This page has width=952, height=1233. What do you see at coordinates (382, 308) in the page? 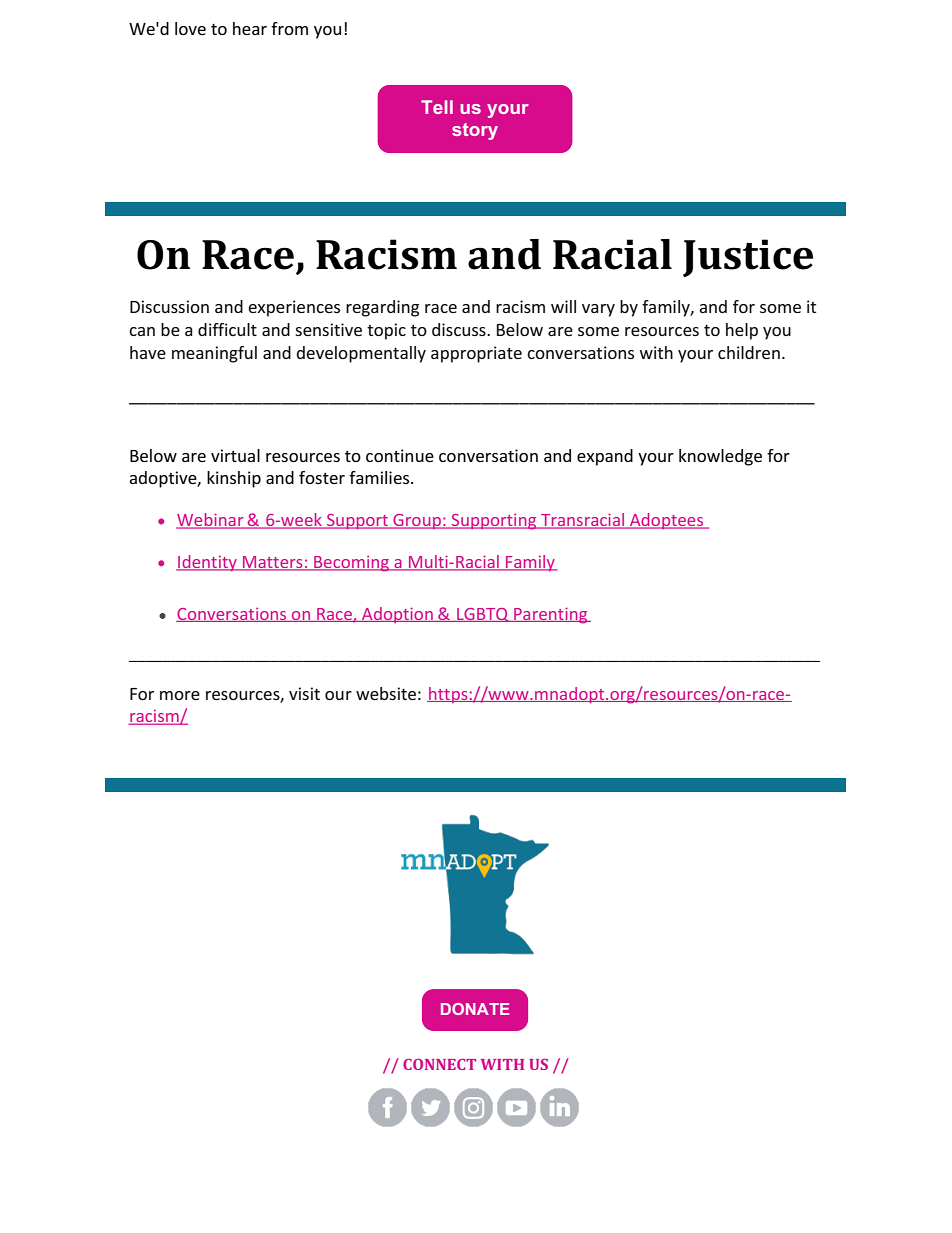
I see `regarding` at bounding box center [382, 308].
